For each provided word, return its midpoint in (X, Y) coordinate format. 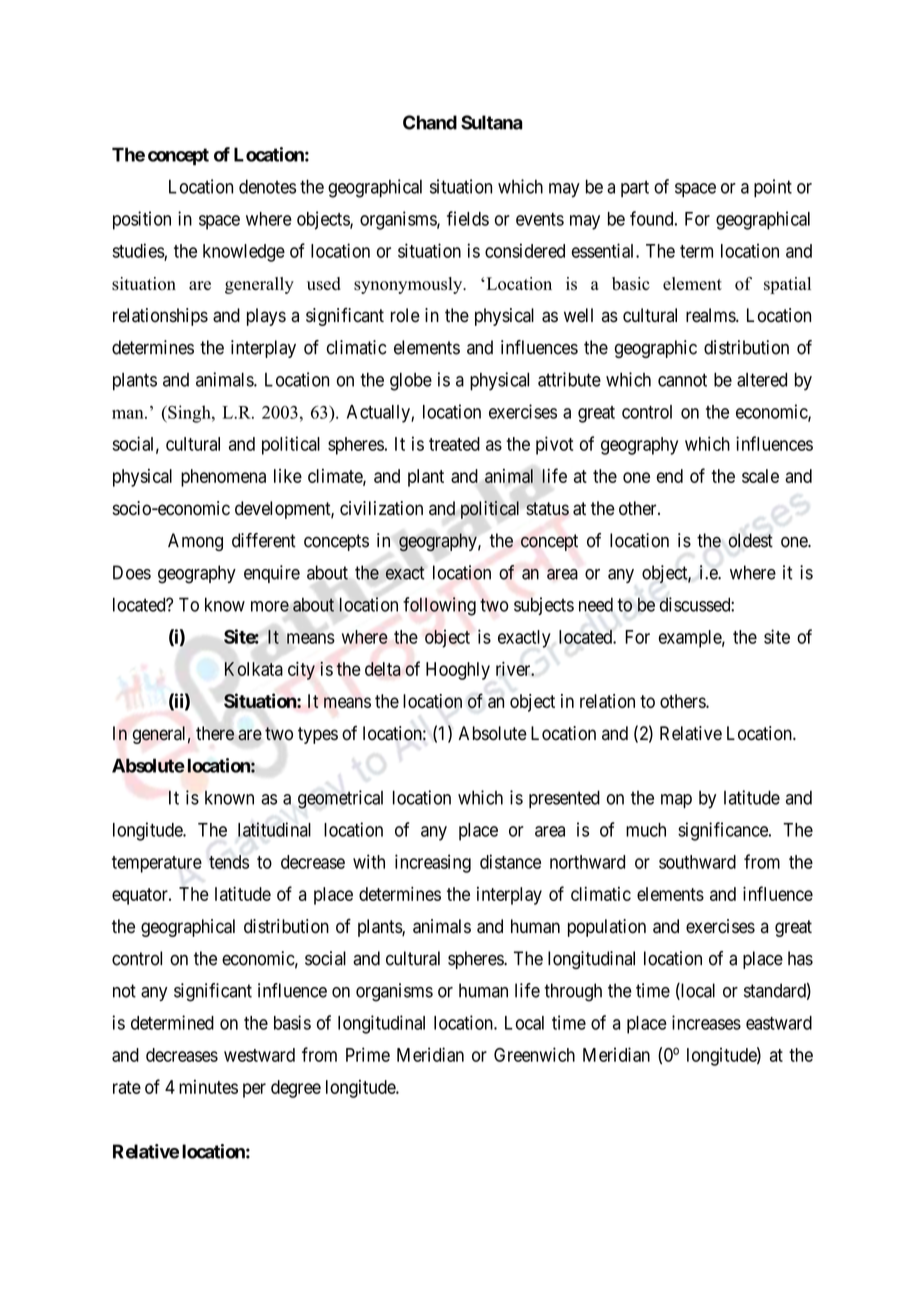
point (773, 188)
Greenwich (534, 1054)
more (270, 606)
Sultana (491, 122)
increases (706, 1022)
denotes (267, 186)
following (439, 606)
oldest (751, 540)
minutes (208, 1087)
